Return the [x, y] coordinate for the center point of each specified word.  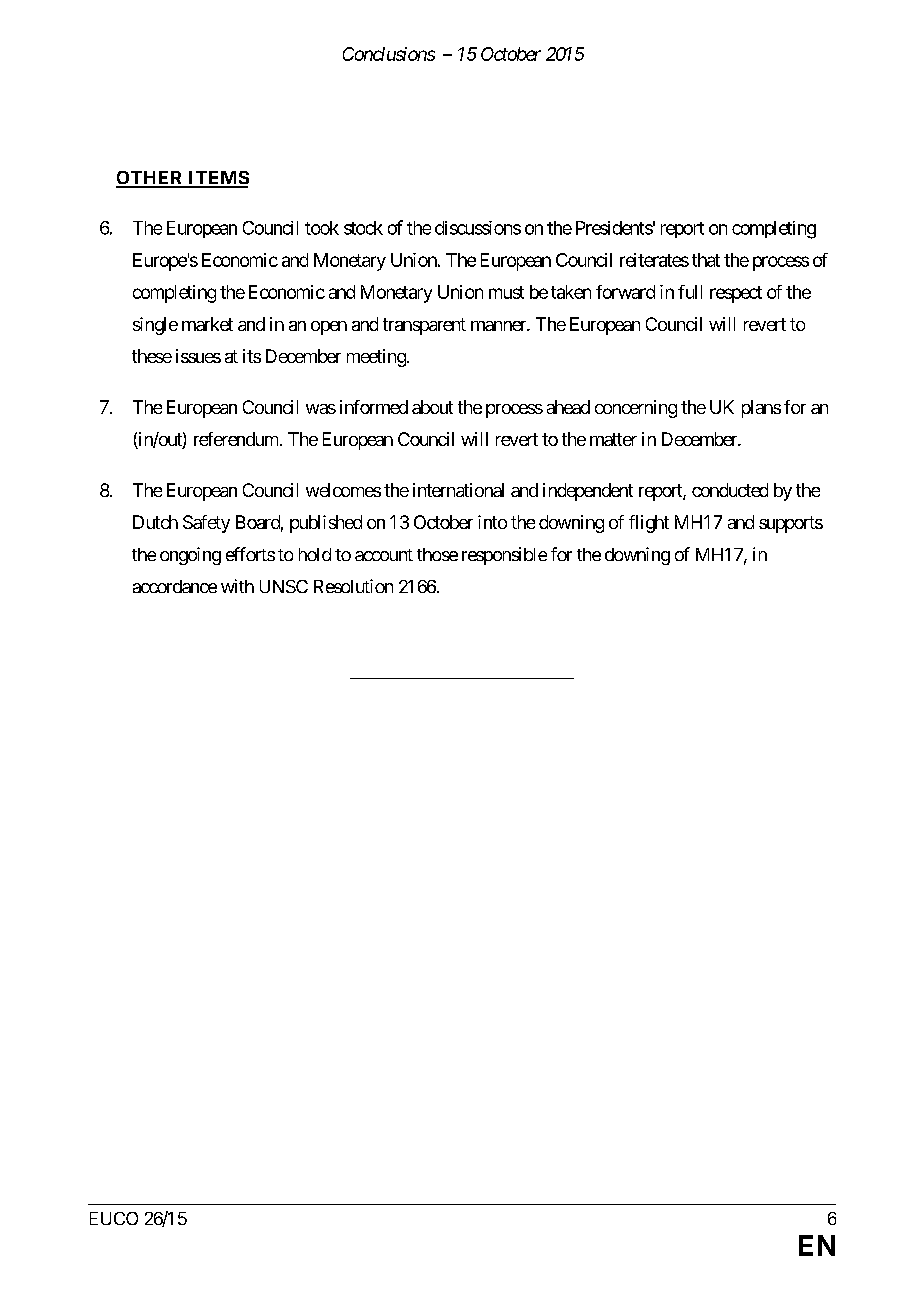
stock [363, 228]
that [706, 260]
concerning [636, 409]
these [152, 356]
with [237, 586]
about [432, 407]
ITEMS [217, 179]
